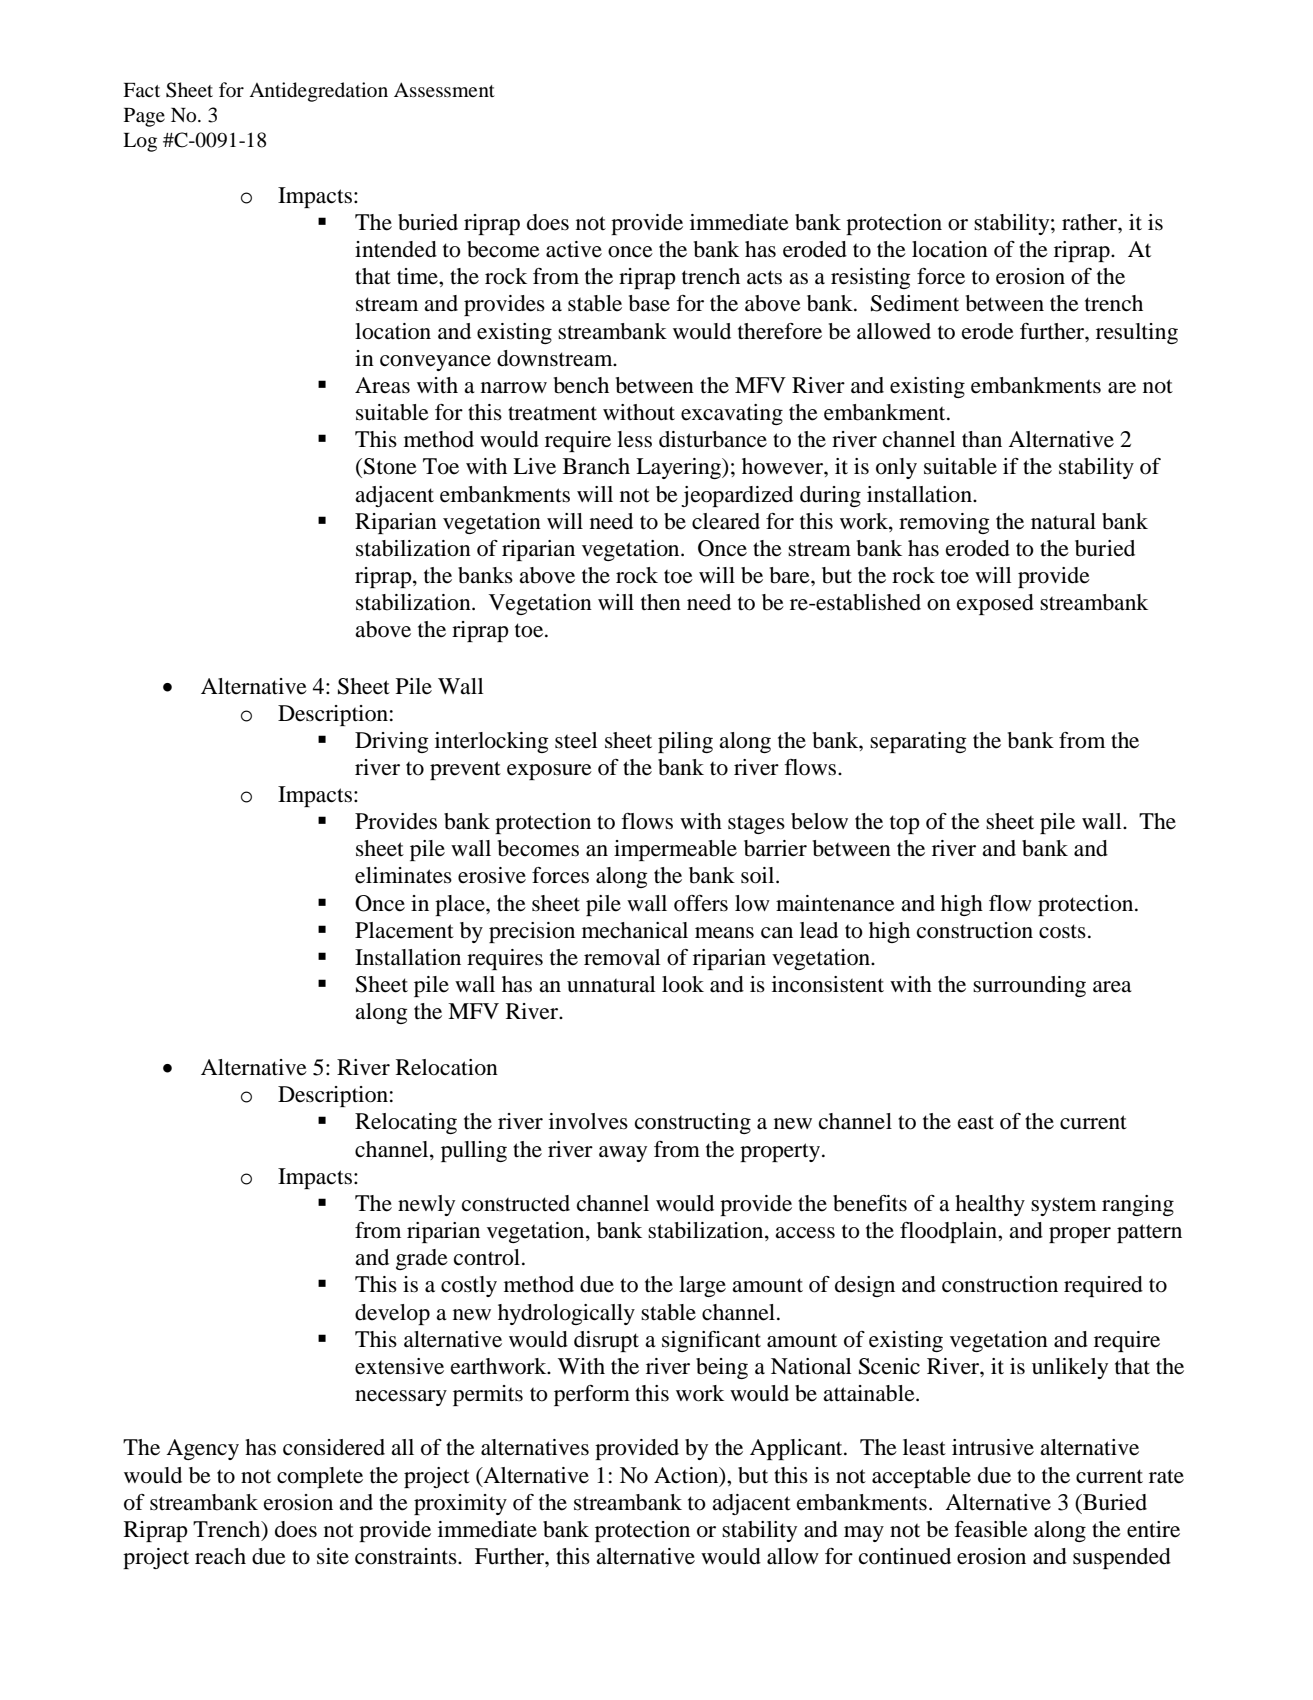 The image size is (1313, 1700). What do you see at coordinates (991, 1529) in the screenshot?
I see `feasible` at bounding box center [991, 1529].
